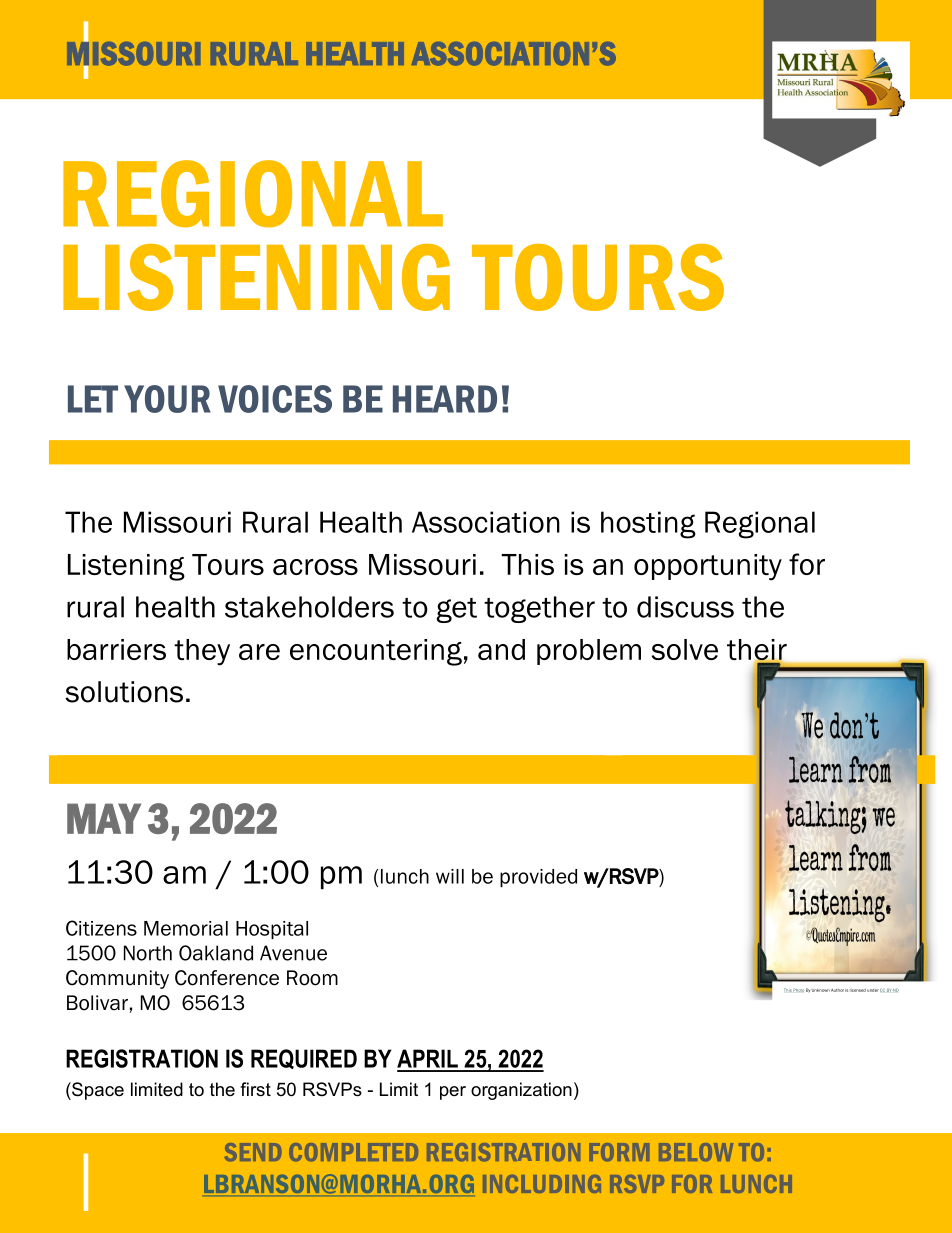  Describe the element at coordinates (648, 525) in the image. I see `hosting` at that location.
